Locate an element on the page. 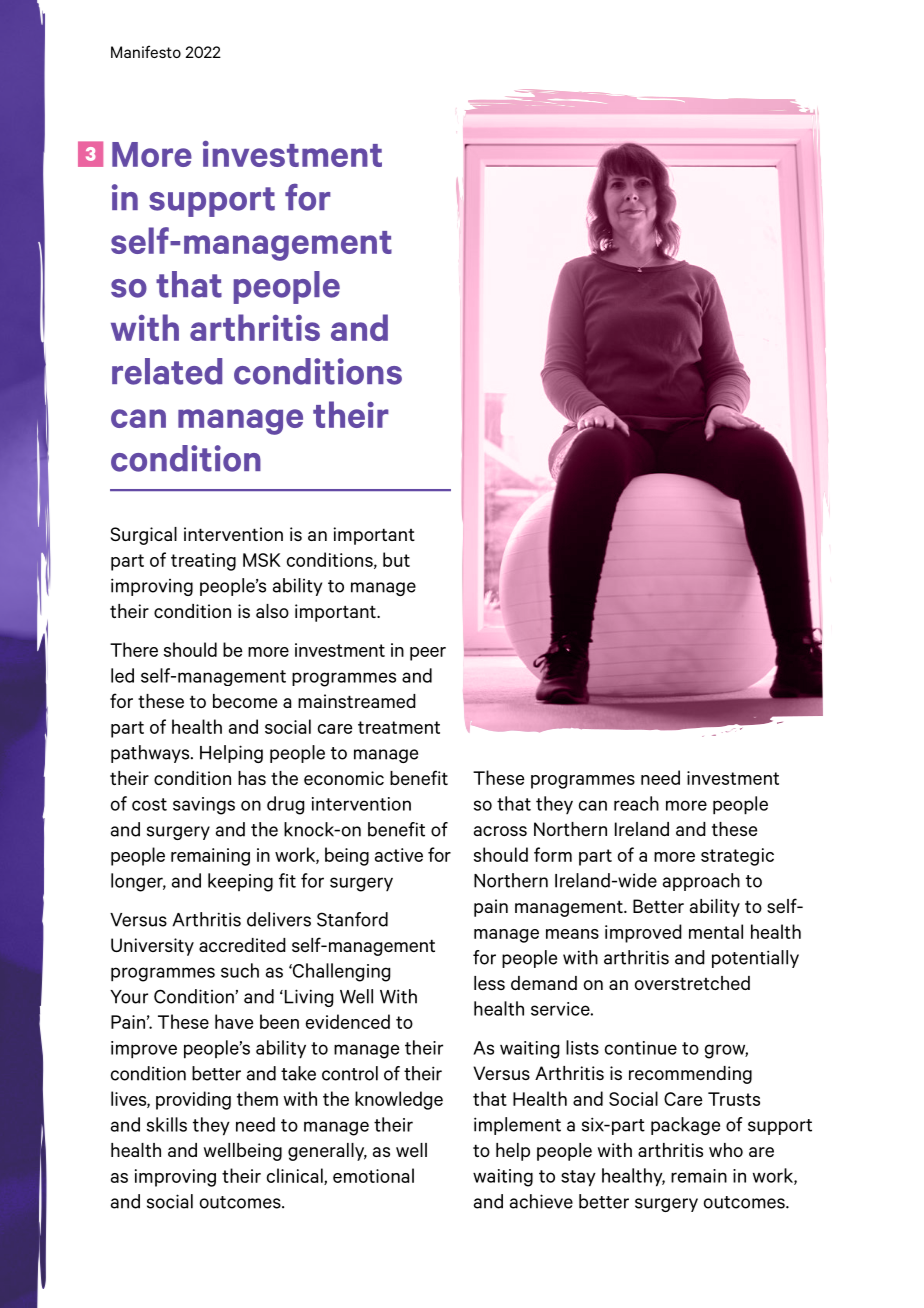 The image size is (924, 1308). reach is located at coordinates (636, 803).
